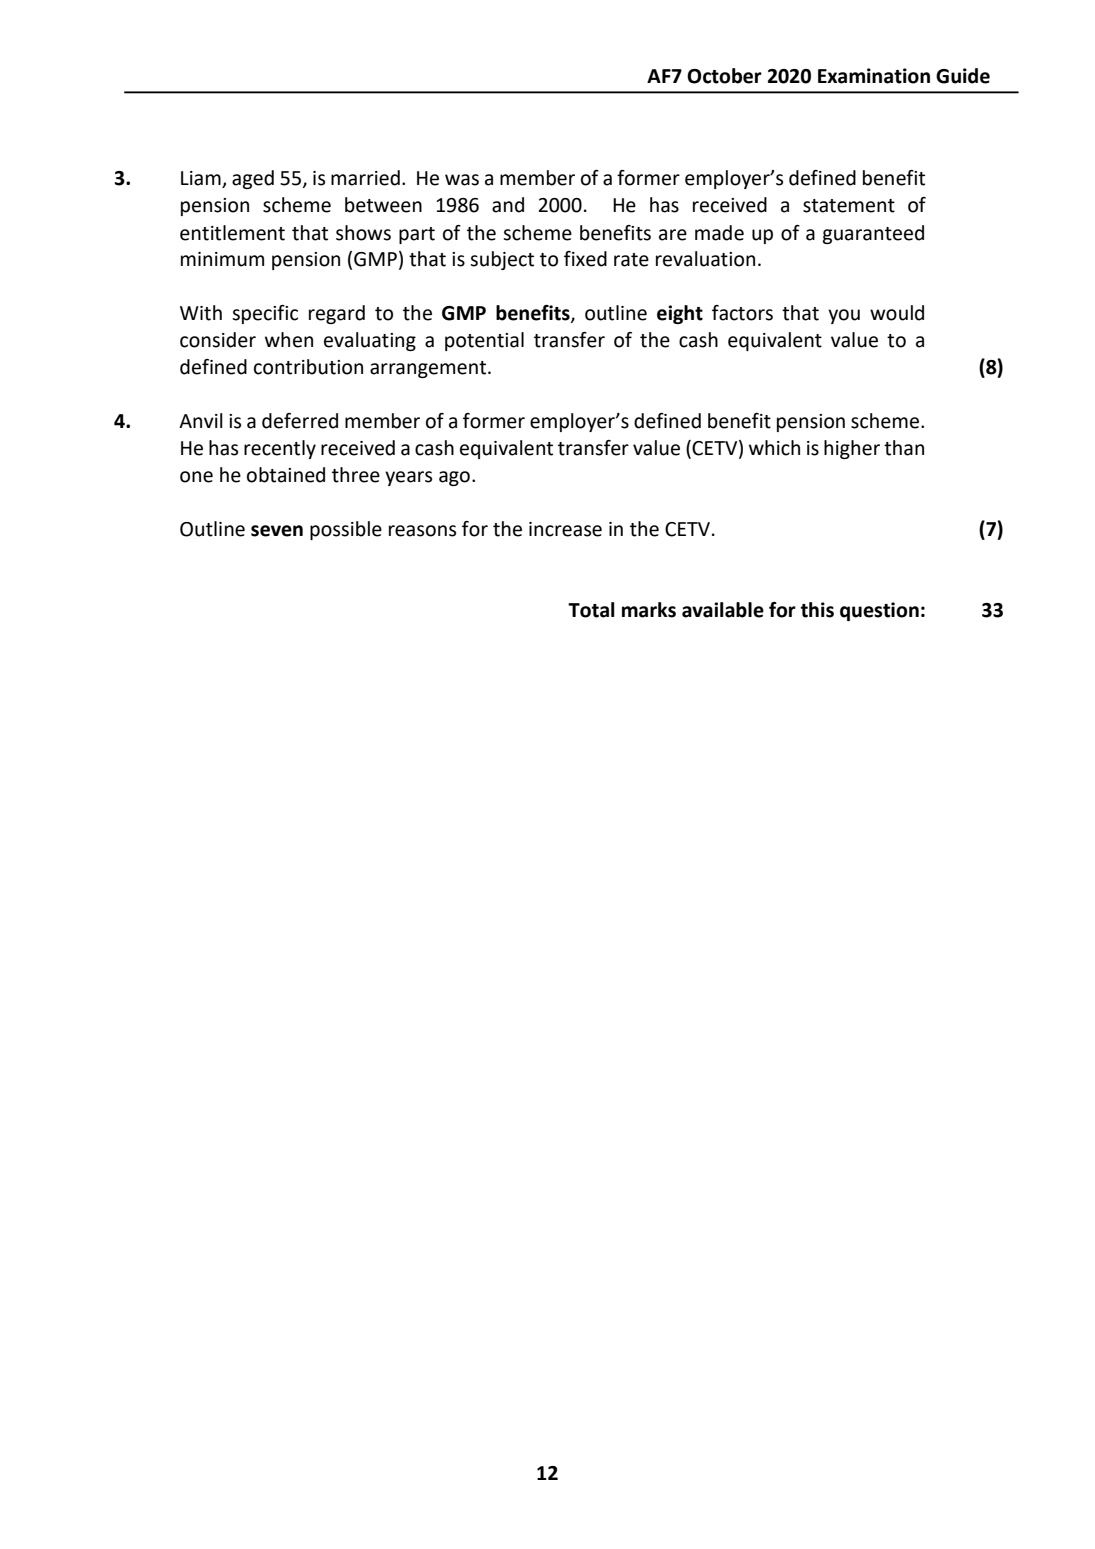 This document has height=1549, width=1095. I want to click on seven, so click(277, 531).
